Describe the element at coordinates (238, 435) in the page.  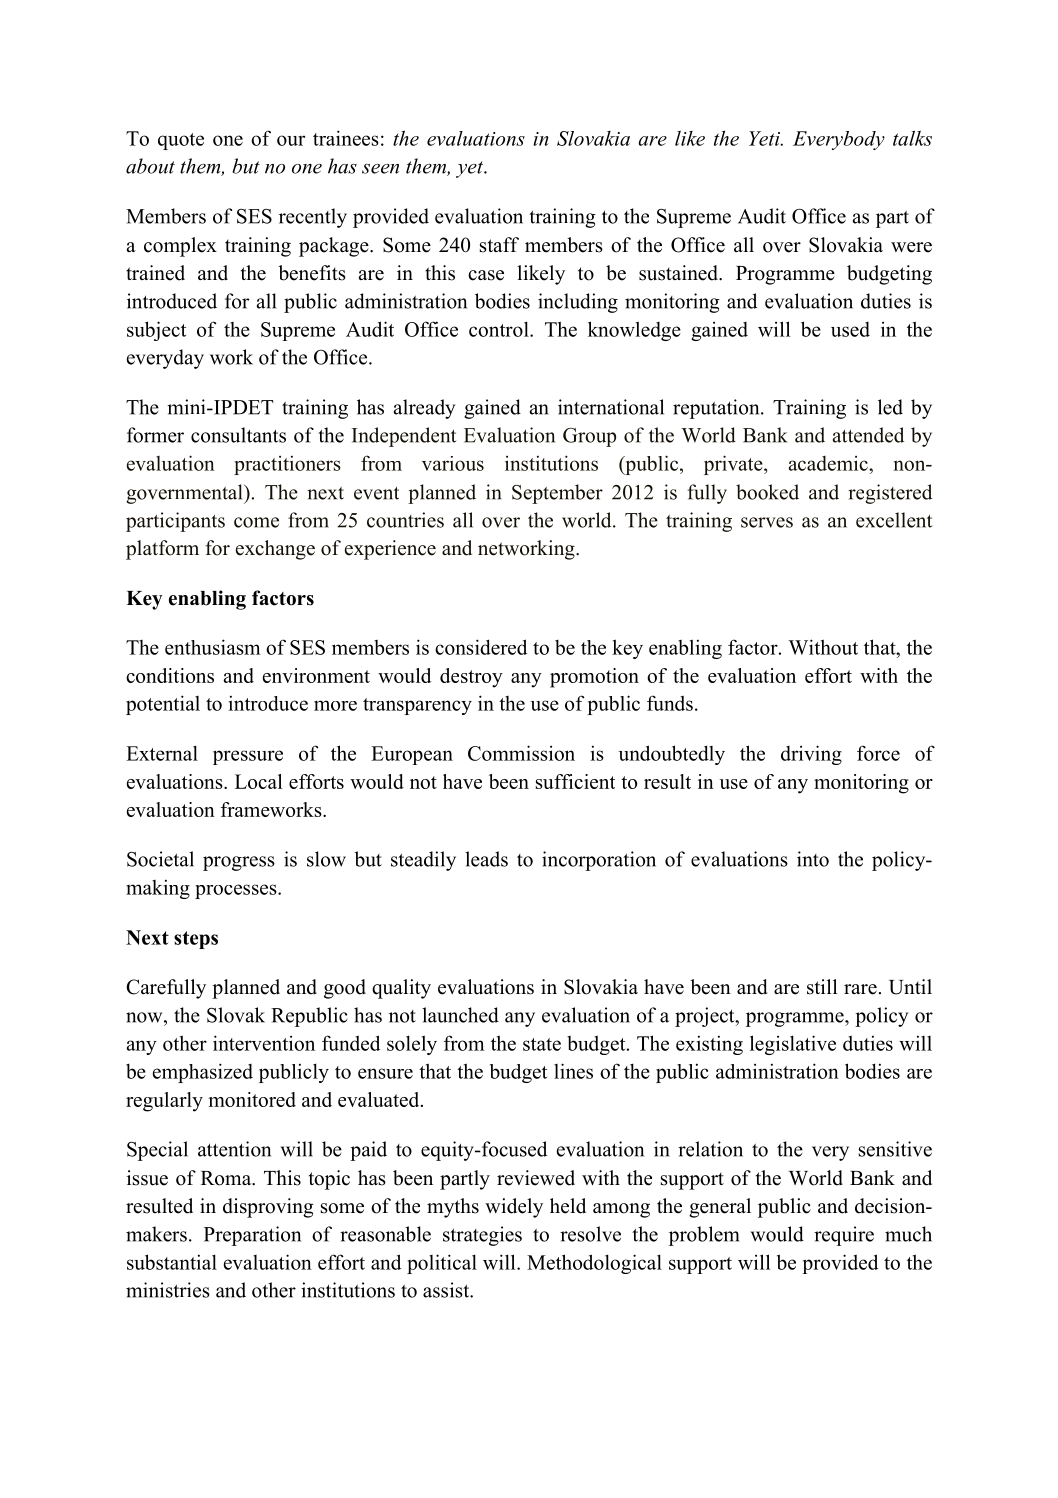
I see `consultants` at that location.
